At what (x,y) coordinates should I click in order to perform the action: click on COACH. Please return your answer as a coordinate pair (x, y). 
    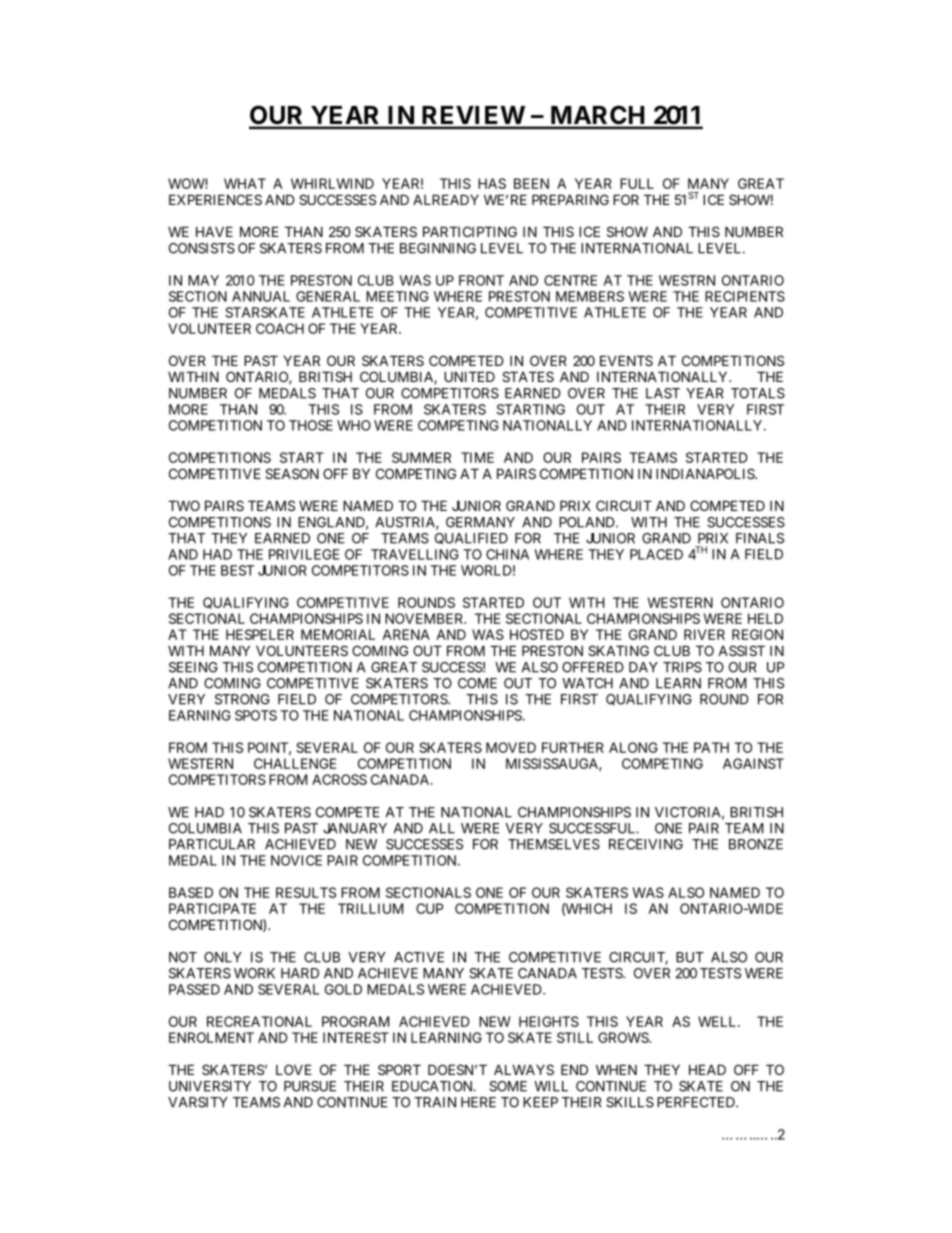
    Looking at the image, I should click on (280, 328).
